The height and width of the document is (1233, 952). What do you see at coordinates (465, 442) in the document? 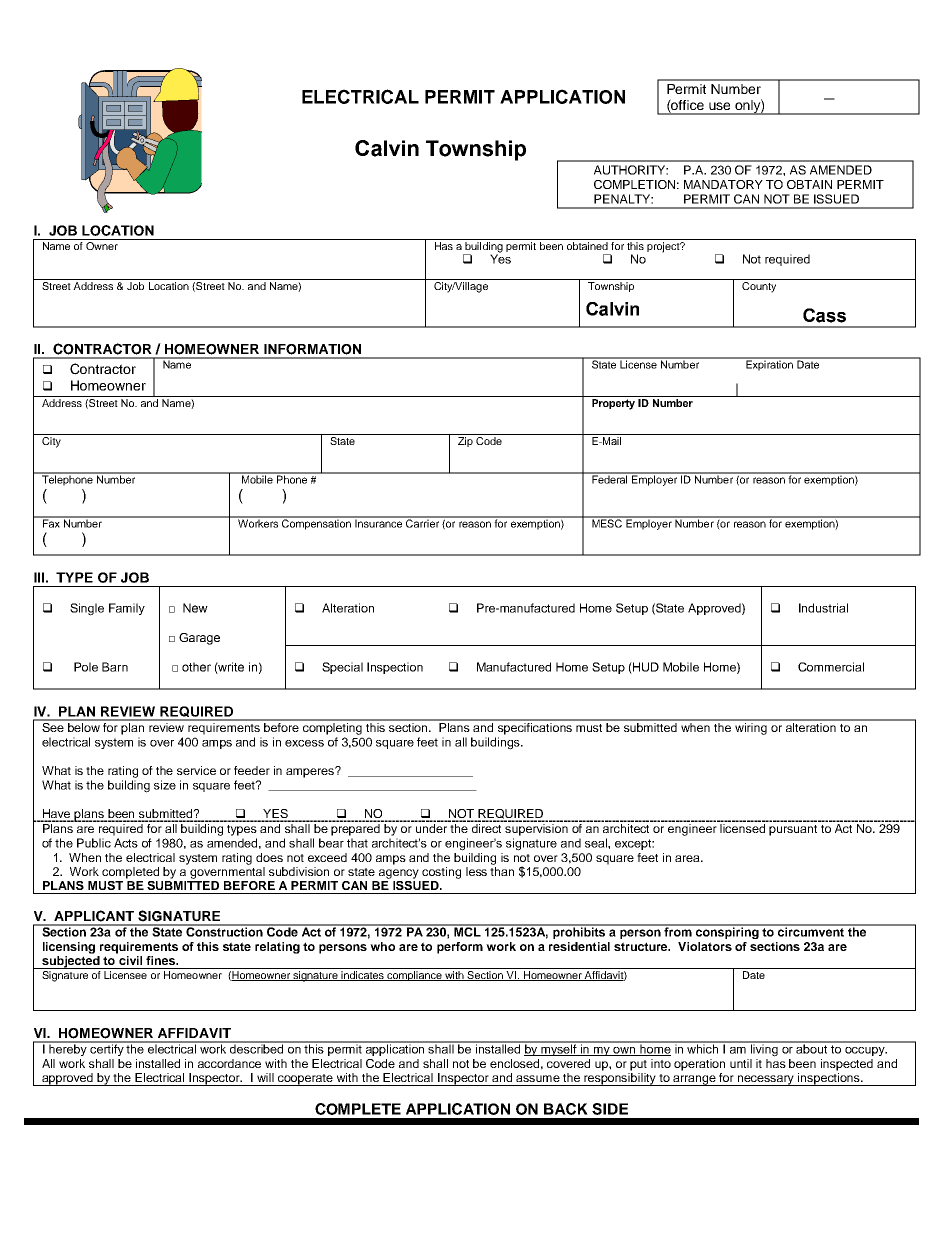
I see `Zip` at bounding box center [465, 442].
